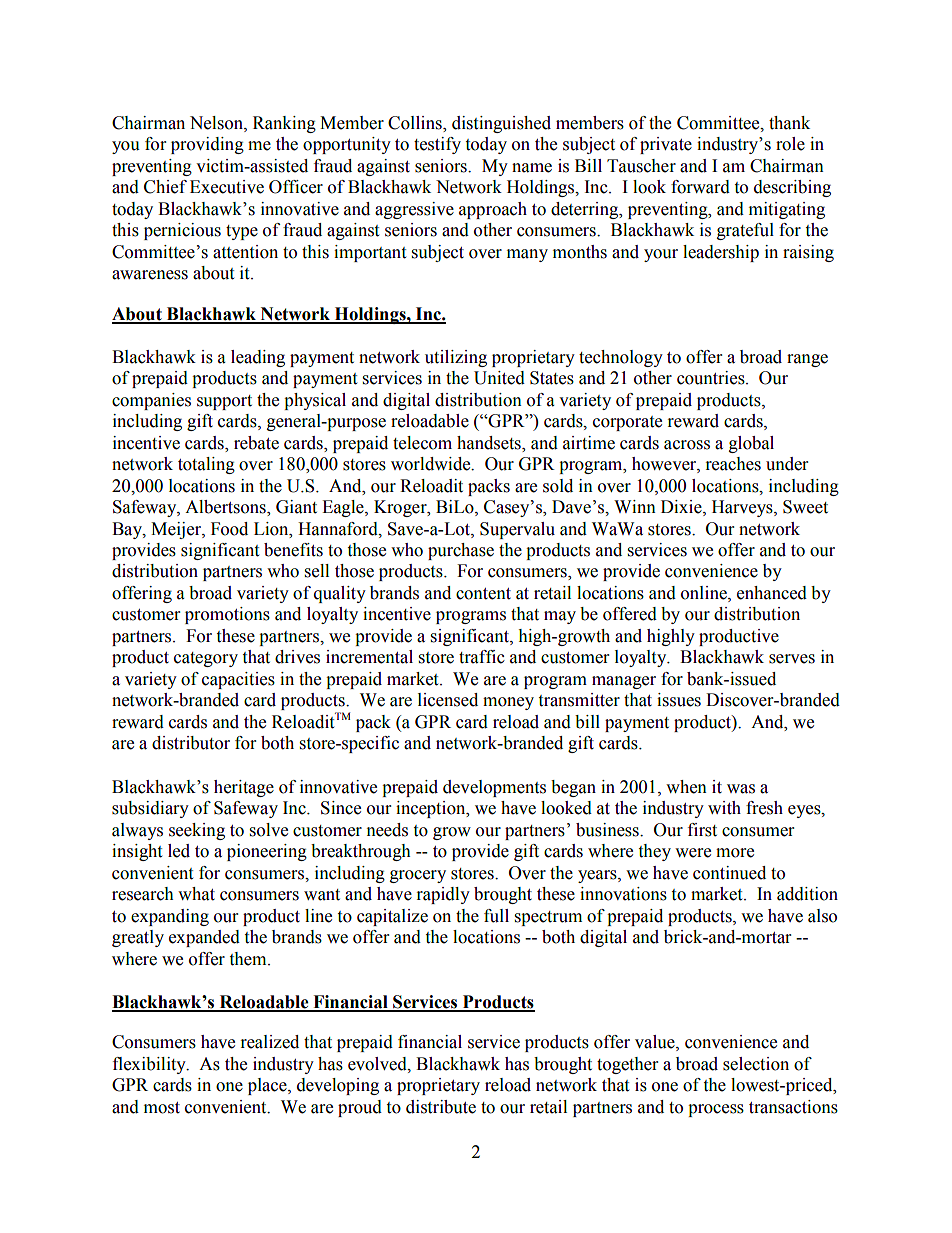 The image size is (952, 1233). What do you see at coordinates (268, 1086) in the page?
I see `place` at bounding box center [268, 1086].
